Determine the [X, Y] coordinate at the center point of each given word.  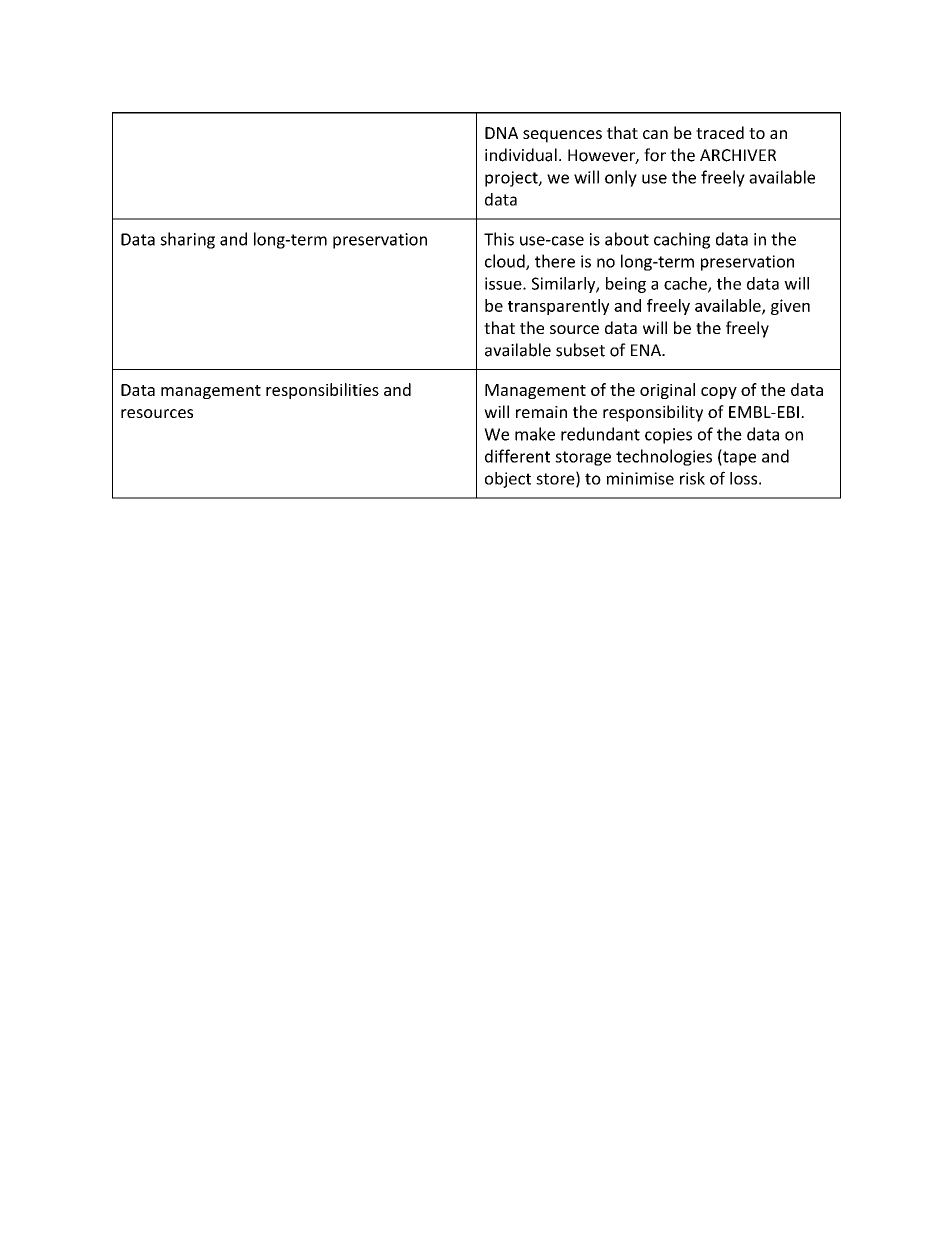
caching [682, 240]
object [508, 480]
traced [720, 132]
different [517, 456]
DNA [501, 133]
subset [580, 350]
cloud [506, 262]
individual [521, 155]
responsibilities [322, 391]
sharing [187, 240]
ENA [647, 350]
